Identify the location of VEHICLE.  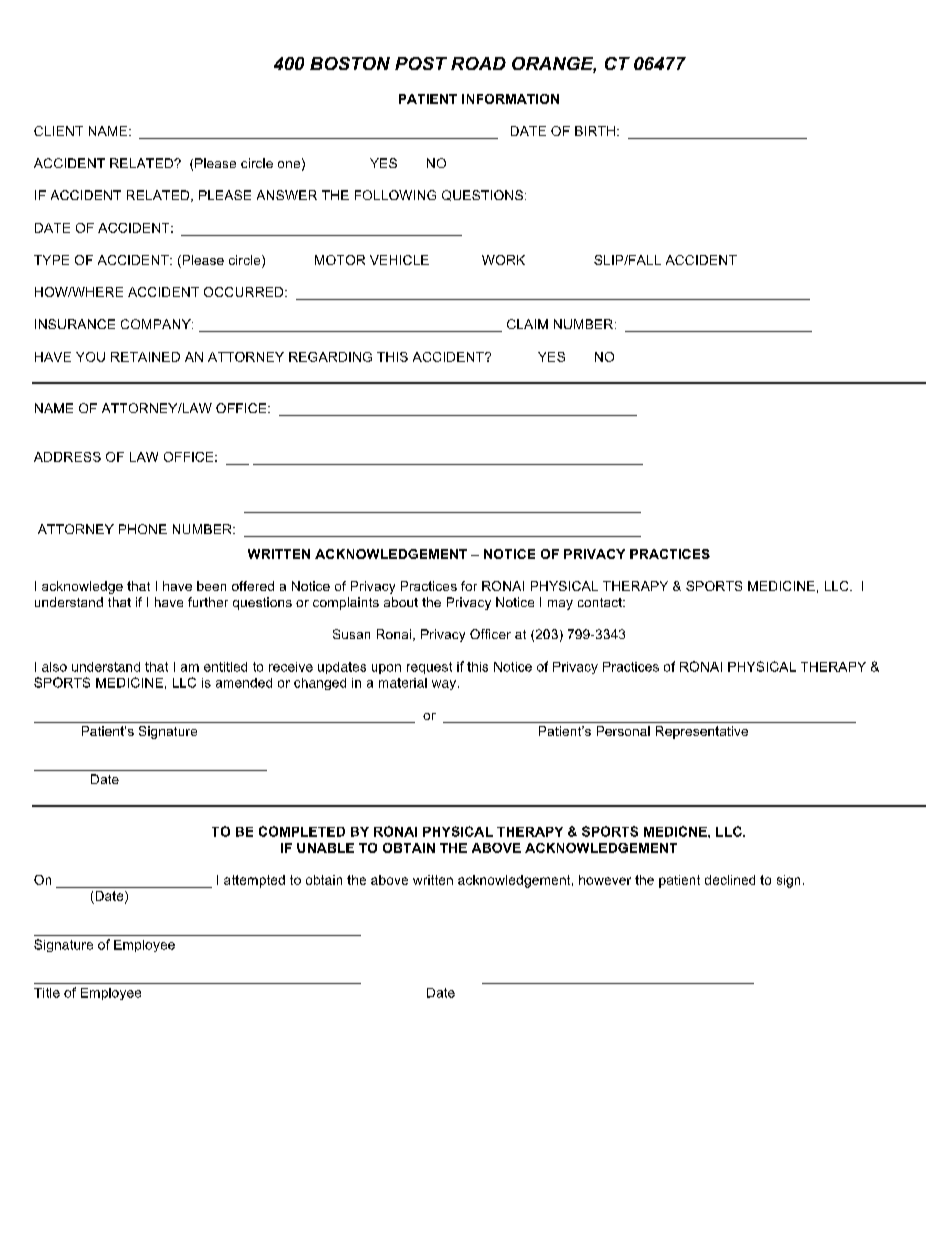
(399, 260).
